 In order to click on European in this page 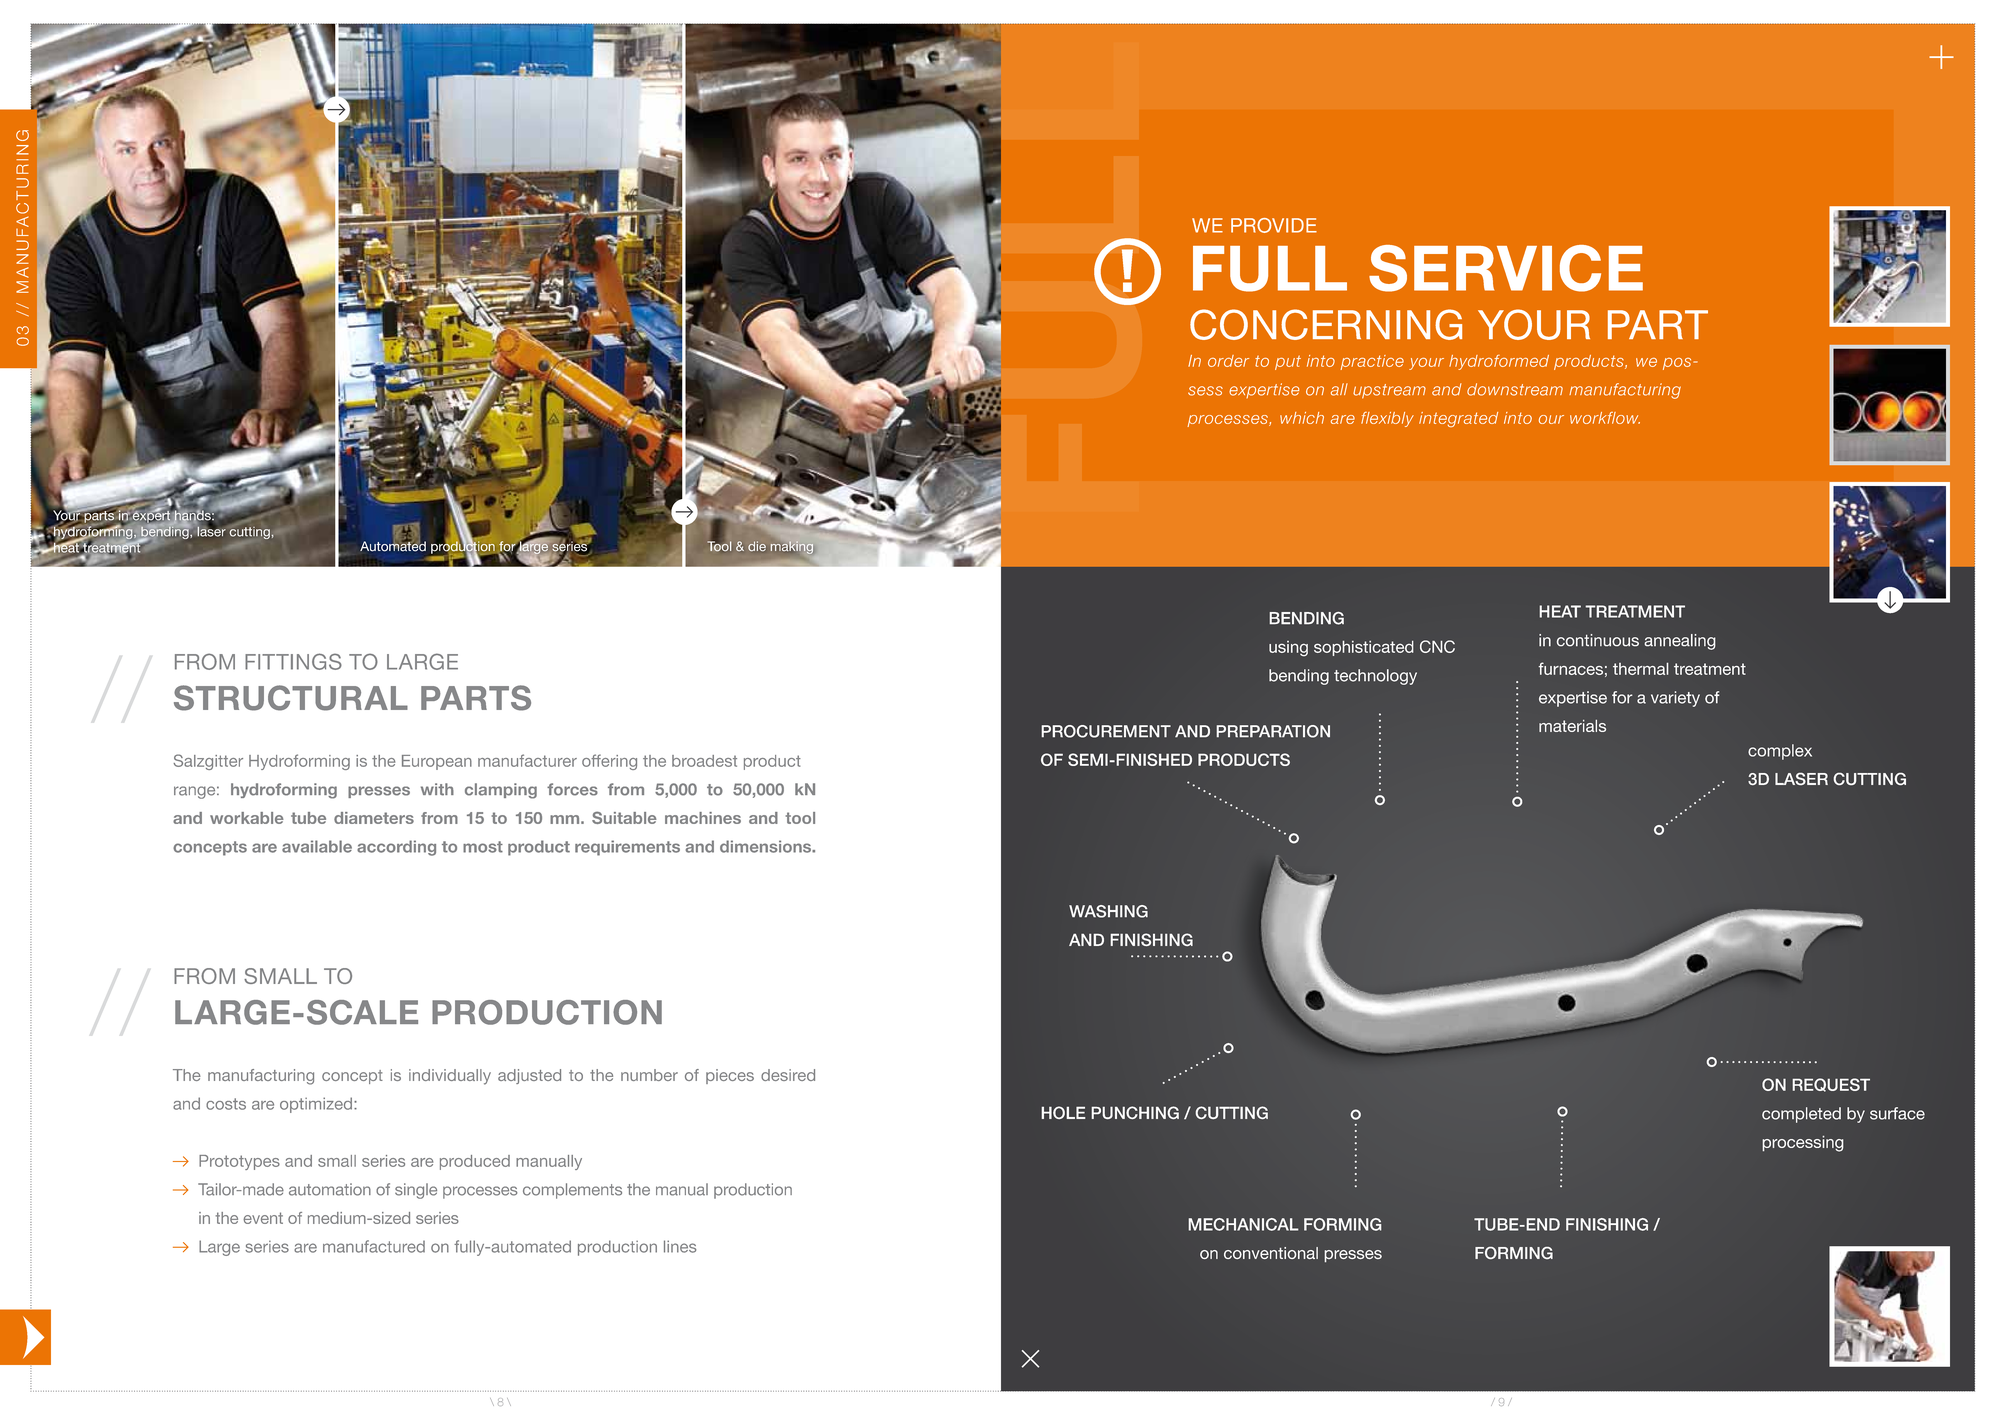, I will do `click(437, 762)`.
